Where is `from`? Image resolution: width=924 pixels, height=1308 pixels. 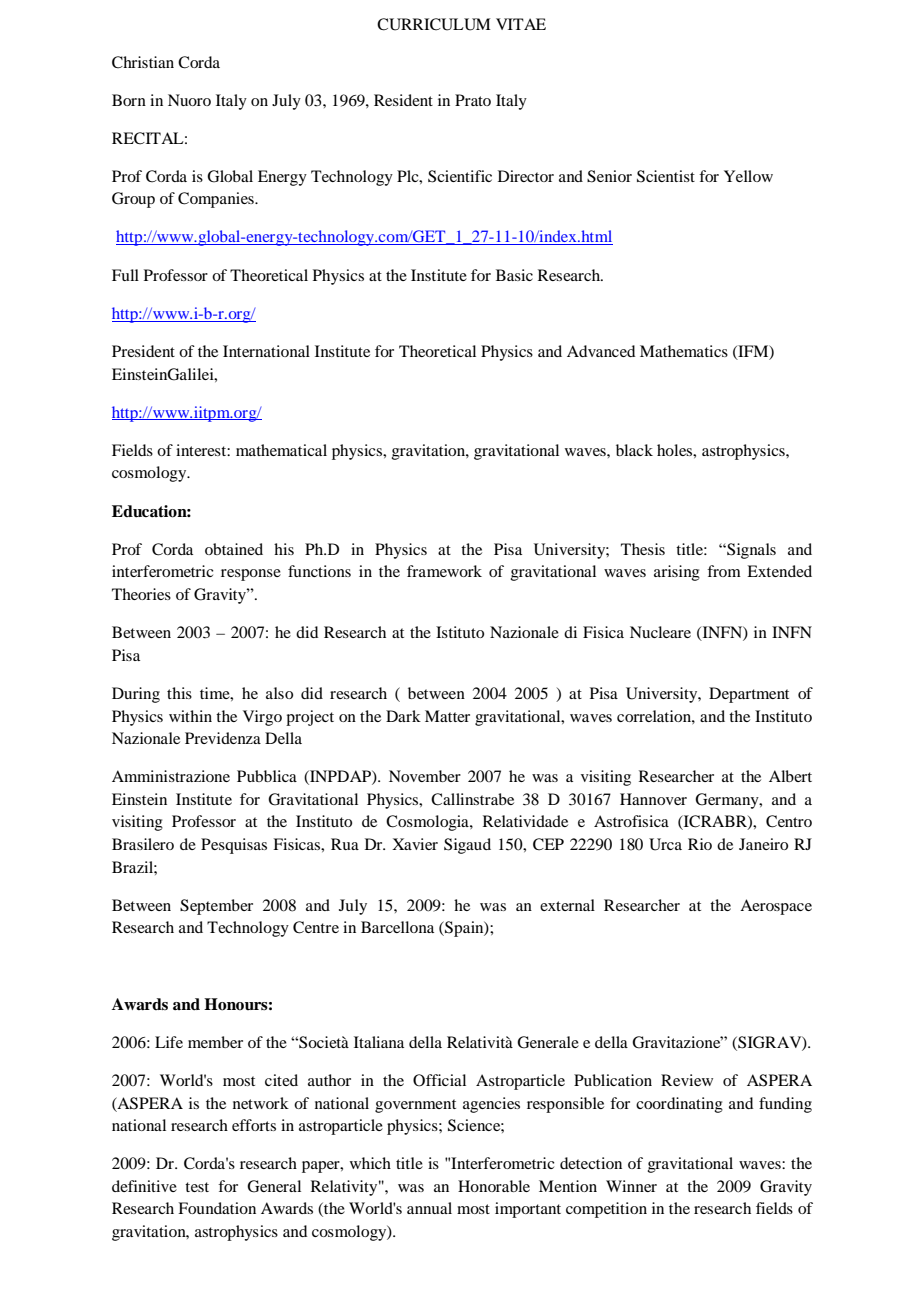
from is located at coordinates (724, 571).
